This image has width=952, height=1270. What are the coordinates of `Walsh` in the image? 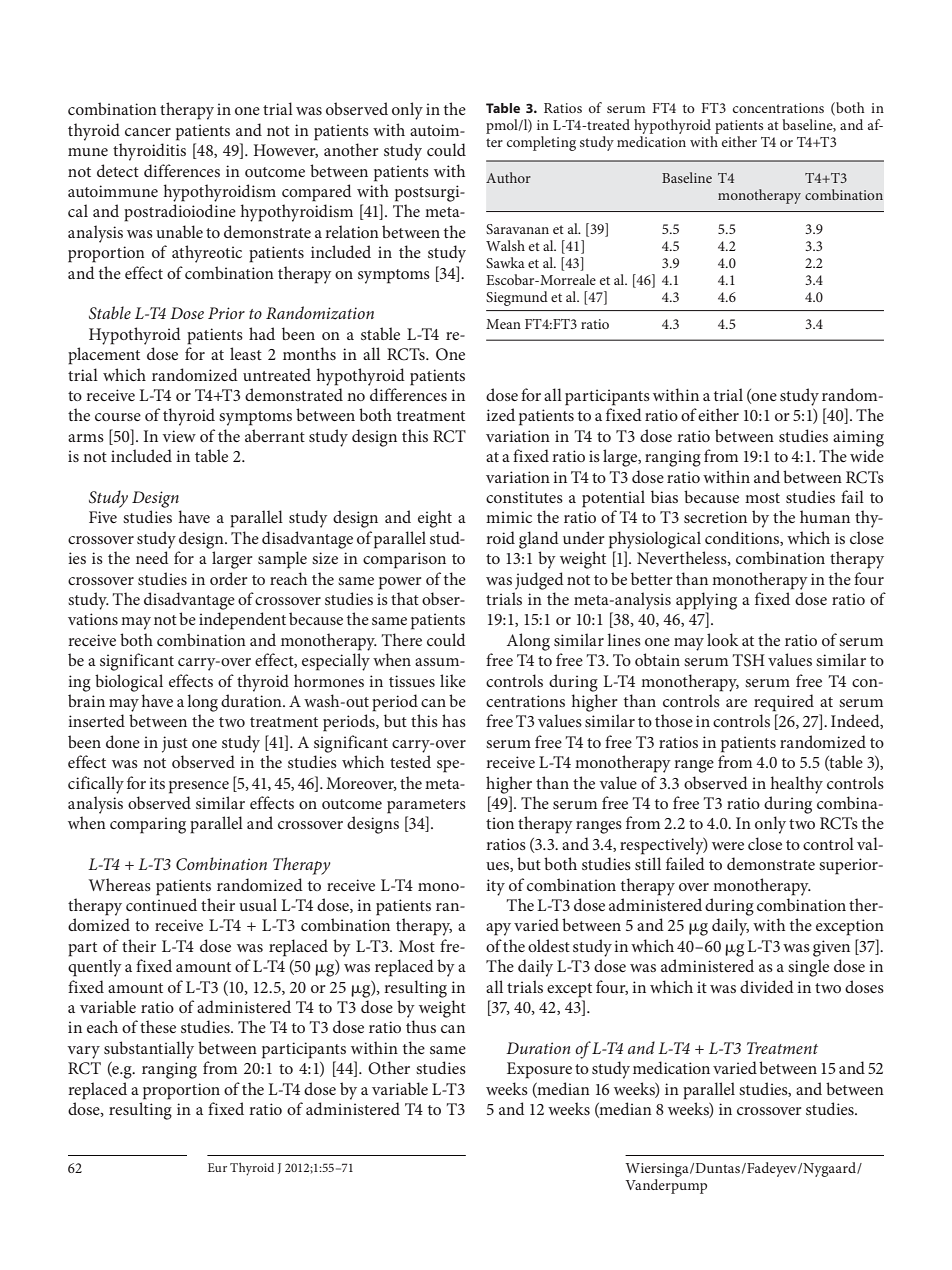 It's located at (505, 245).
